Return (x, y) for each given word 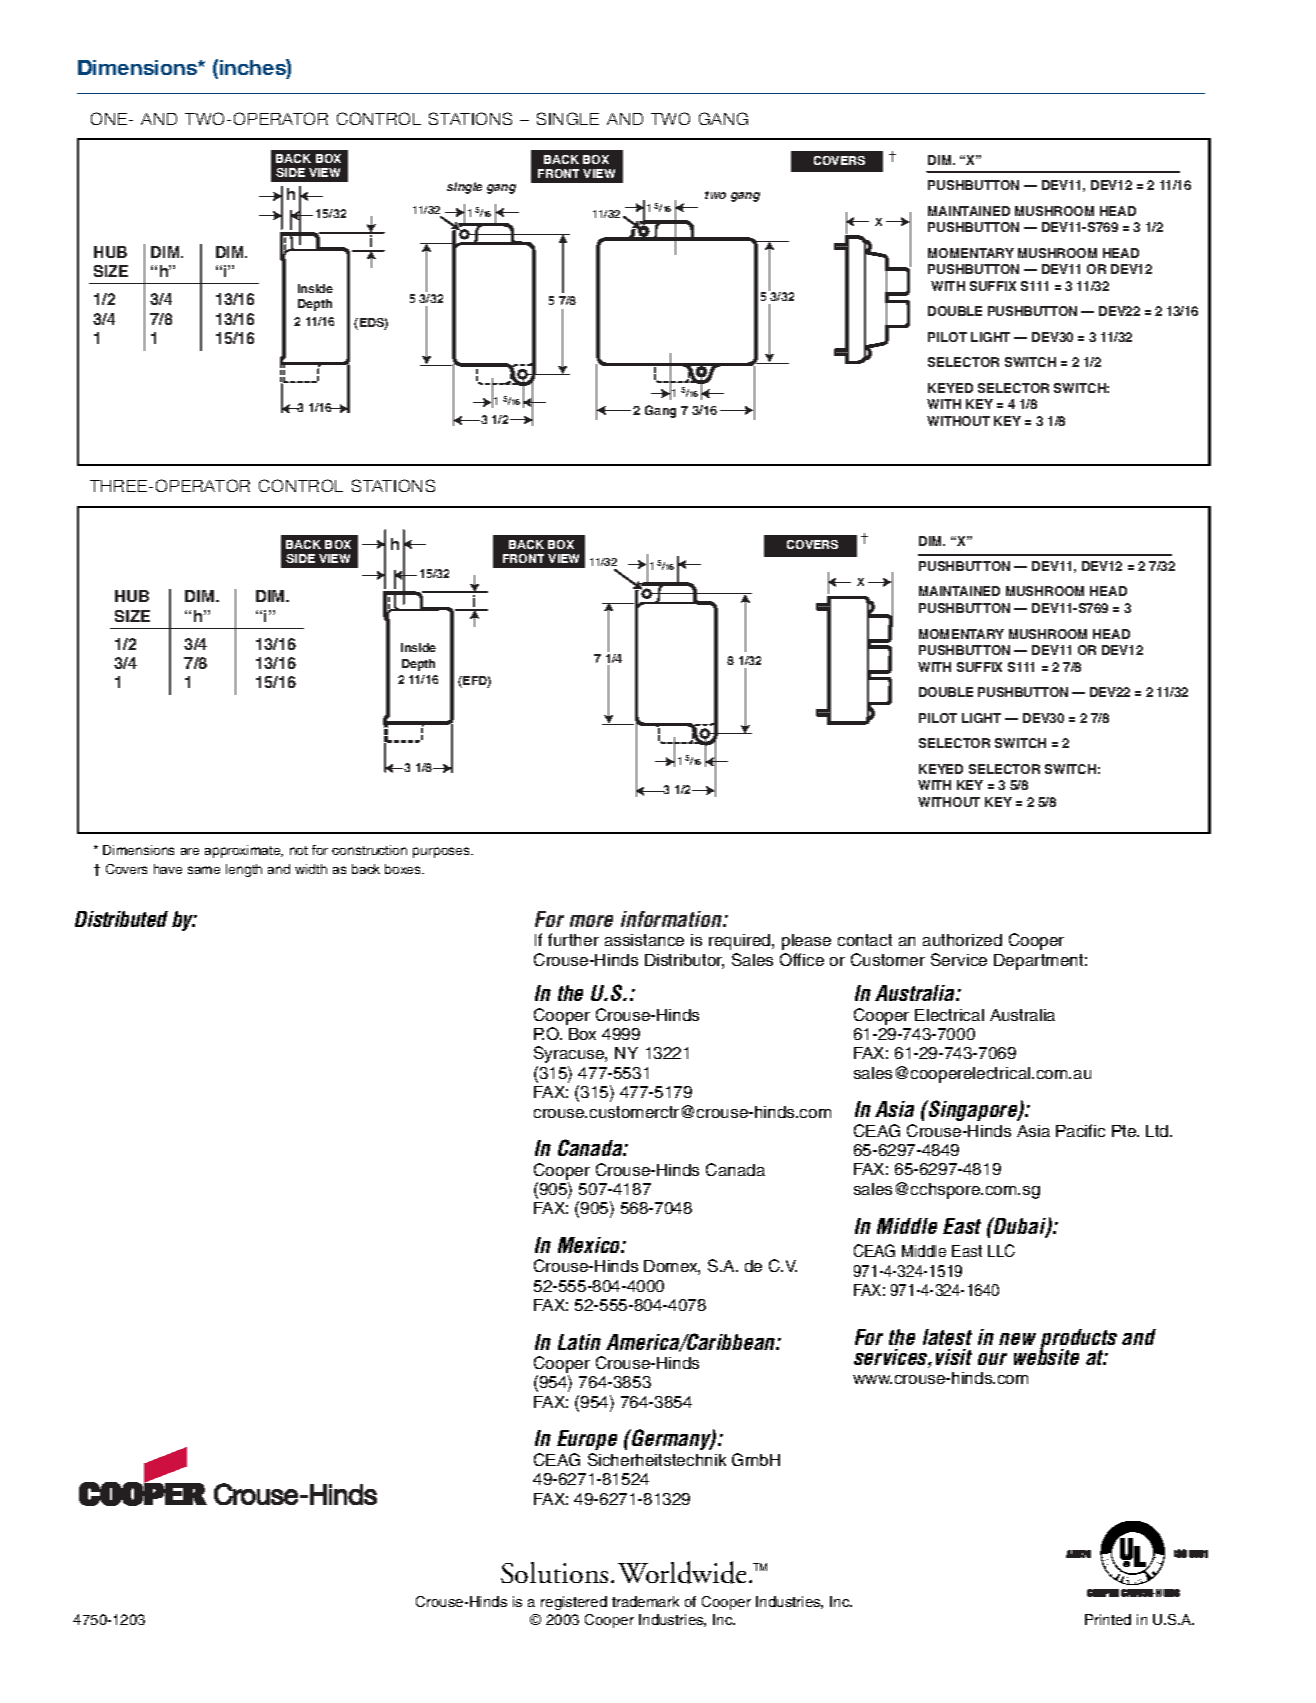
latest (947, 1337)
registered (574, 1603)
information (673, 919)
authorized (962, 940)
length (244, 870)
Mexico (590, 1245)
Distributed (121, 919)
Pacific (1080, 1130)
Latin (579, 1342)
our (992, 1359)
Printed (1108, 1619)
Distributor (684, 961)
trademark (645, 1601)
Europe (587, 1442)
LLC (1001, 1250)
